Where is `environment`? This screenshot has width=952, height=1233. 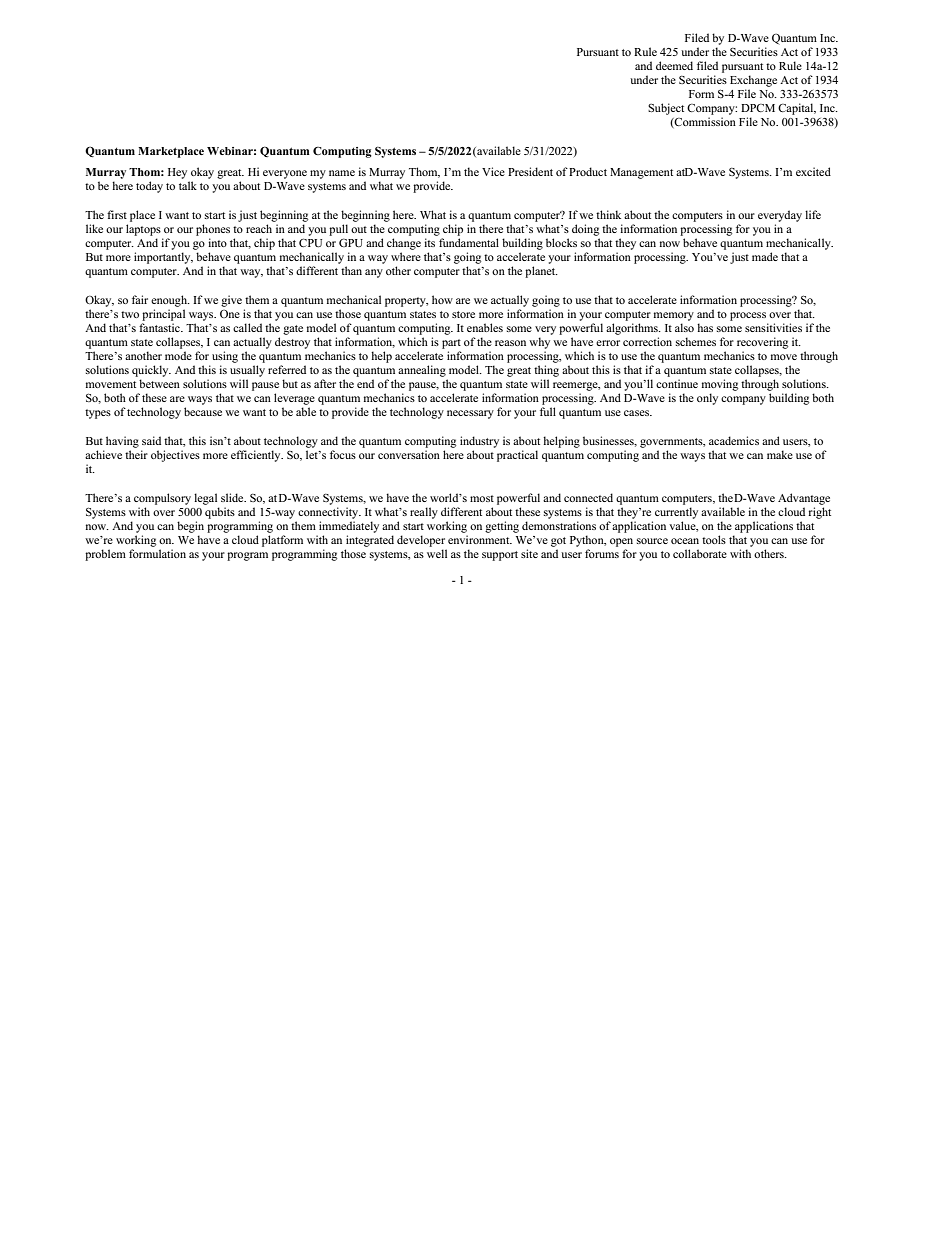
environment is located at coordinates (480, 539).
